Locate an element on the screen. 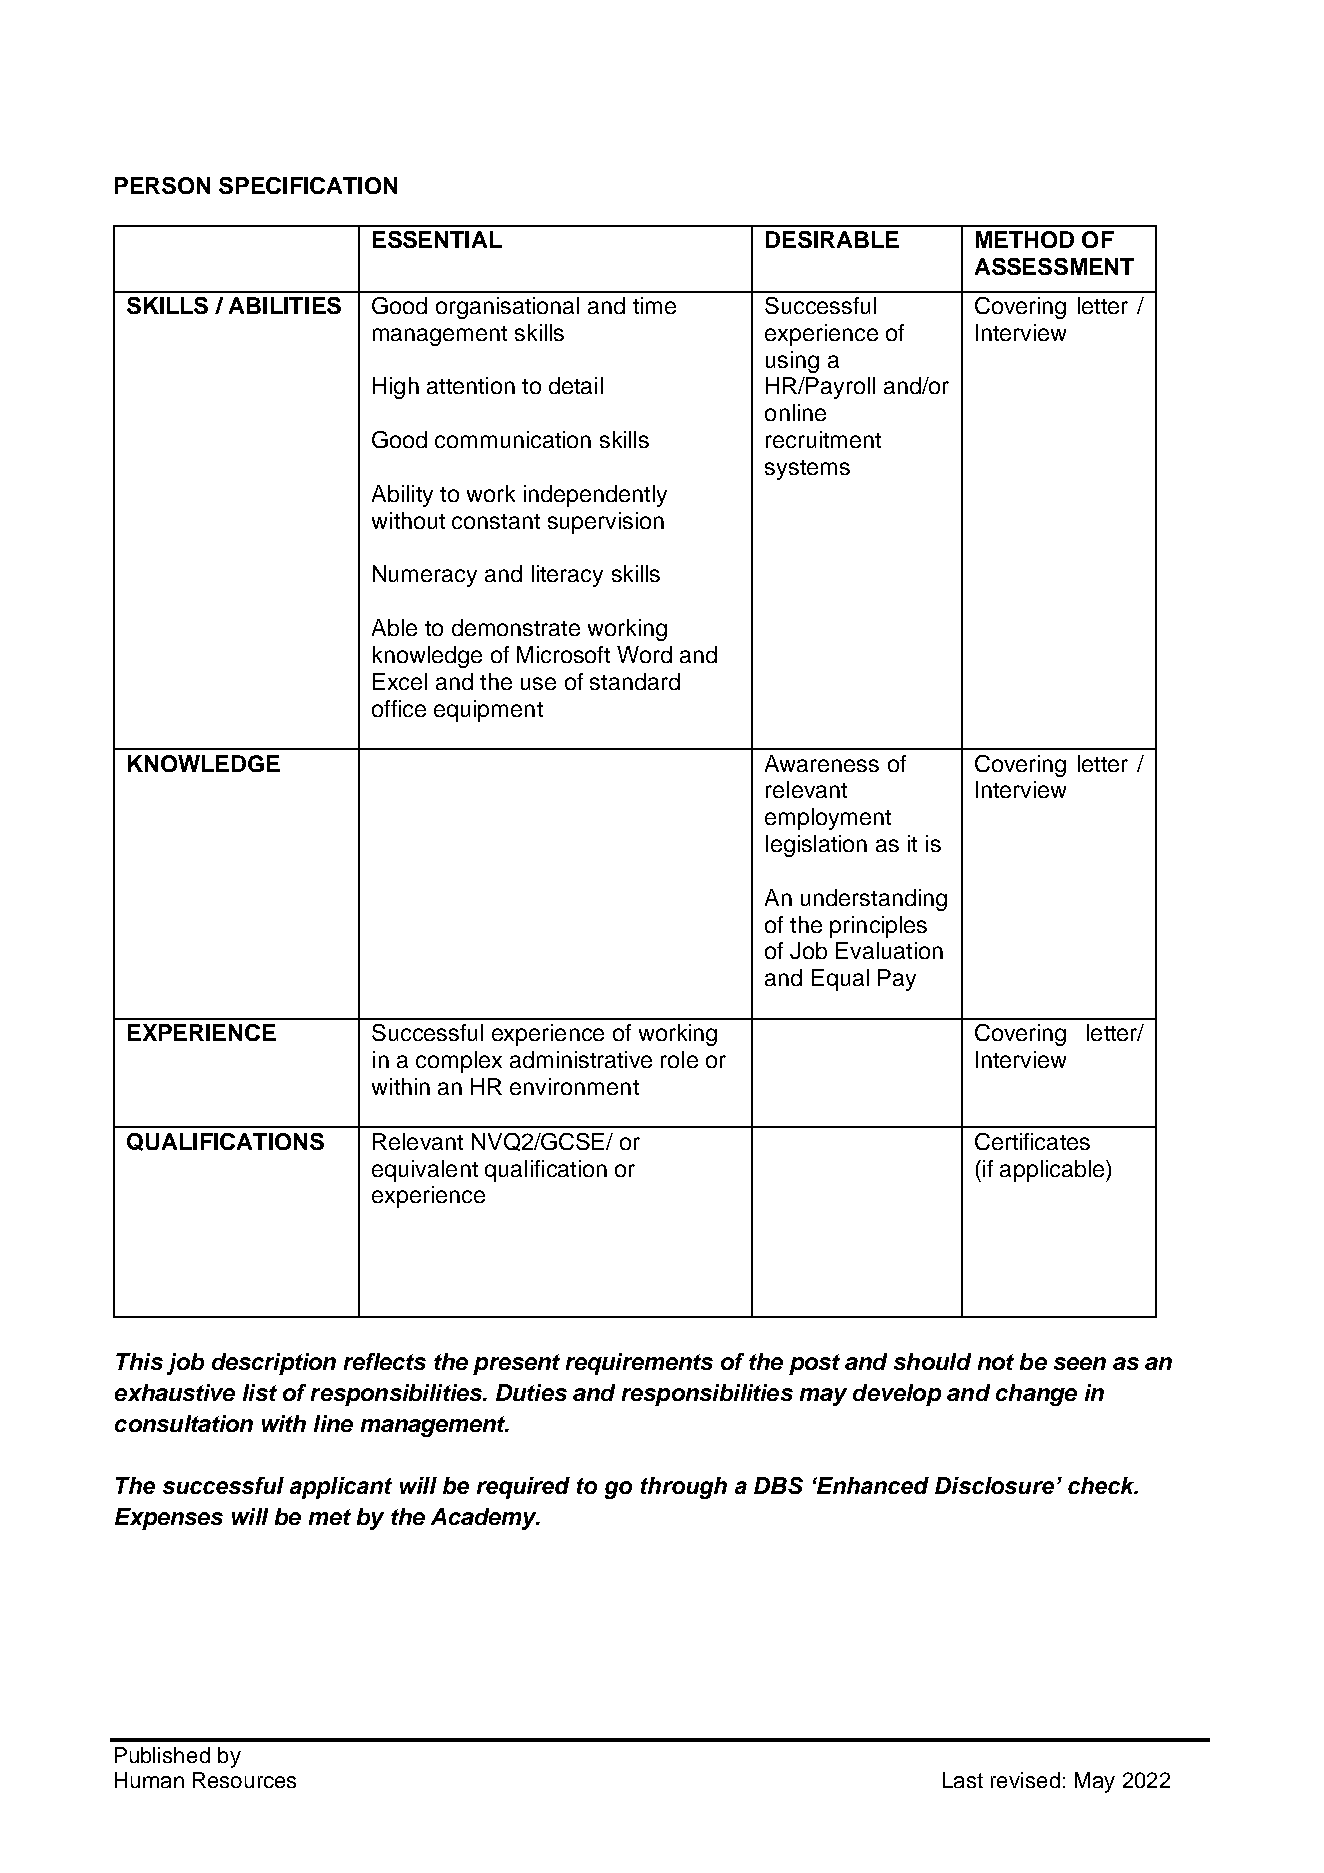 This screenshot has width=1324, height=1873. Resources is located at coordinates (244, 1780).
